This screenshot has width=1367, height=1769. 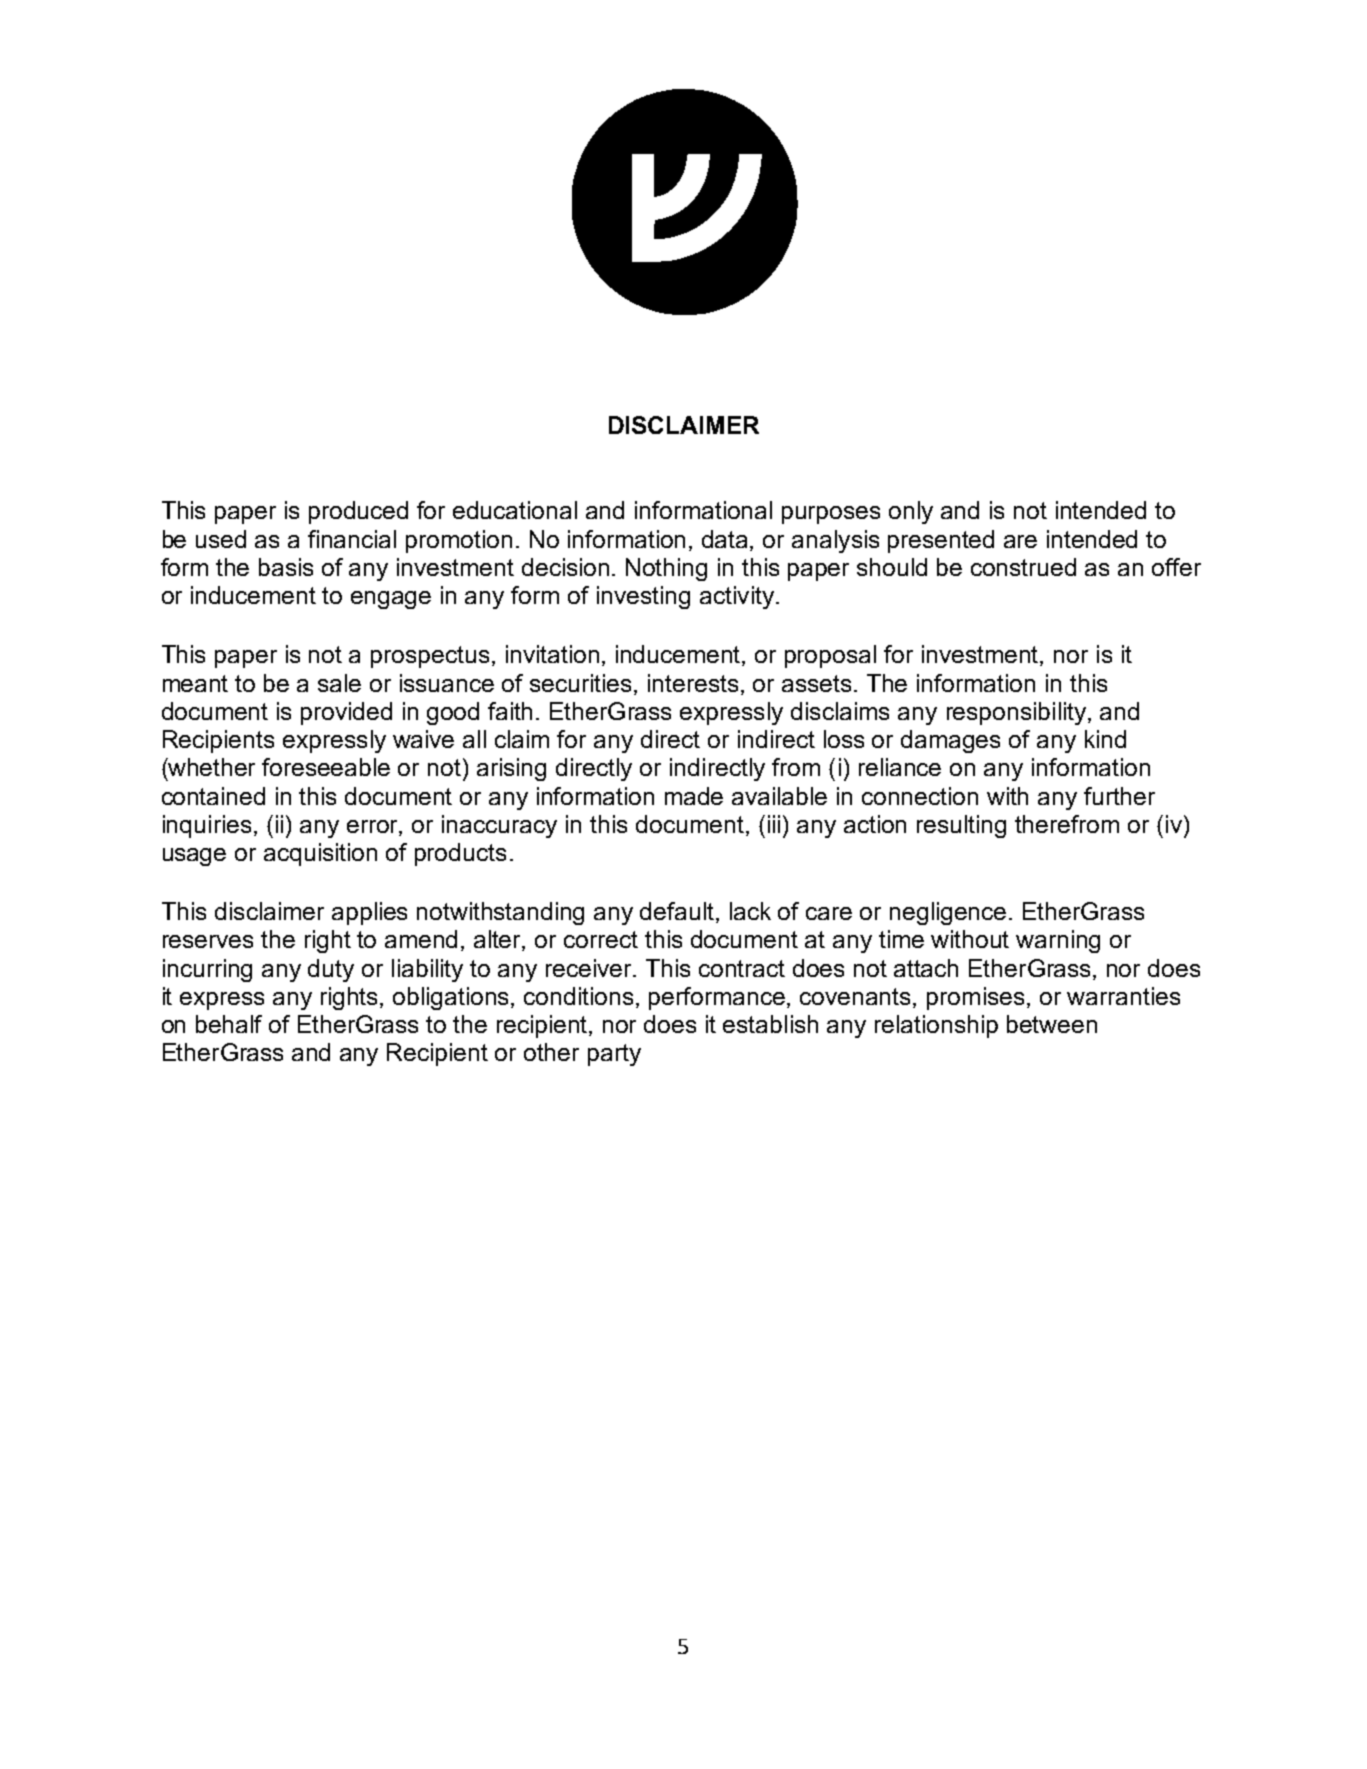 I want to click on data, so click(x=726, y=540).
